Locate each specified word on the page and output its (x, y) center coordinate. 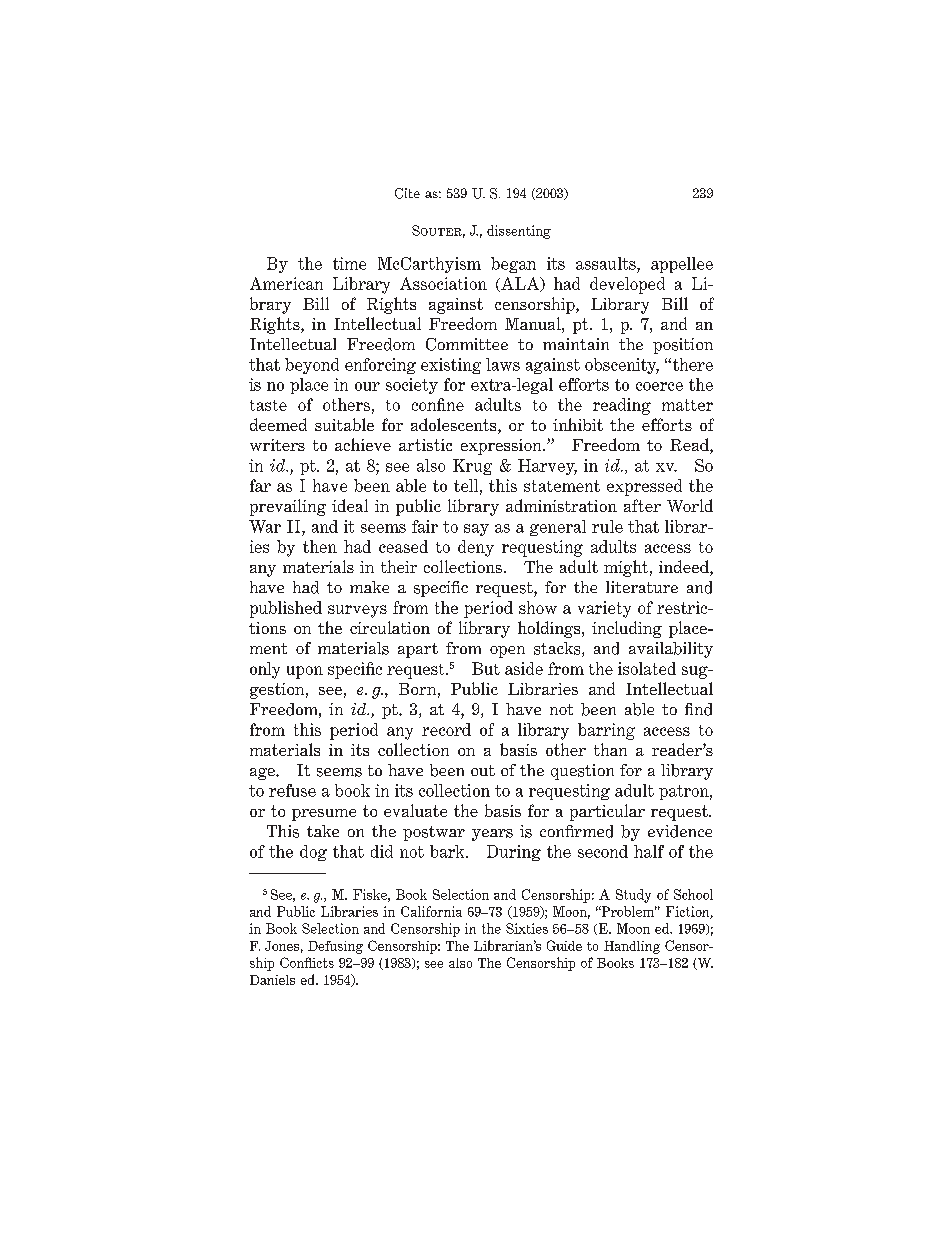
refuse (292, 790)
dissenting (519, 232)
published (286, 609)
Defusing (335, 947)
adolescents (455, 426)
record (446, 729)
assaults (607, 263)
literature (642, 587)
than (610, 749)
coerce (659, 386)
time (349, 263)
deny (476, 548)
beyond (312, 366)
